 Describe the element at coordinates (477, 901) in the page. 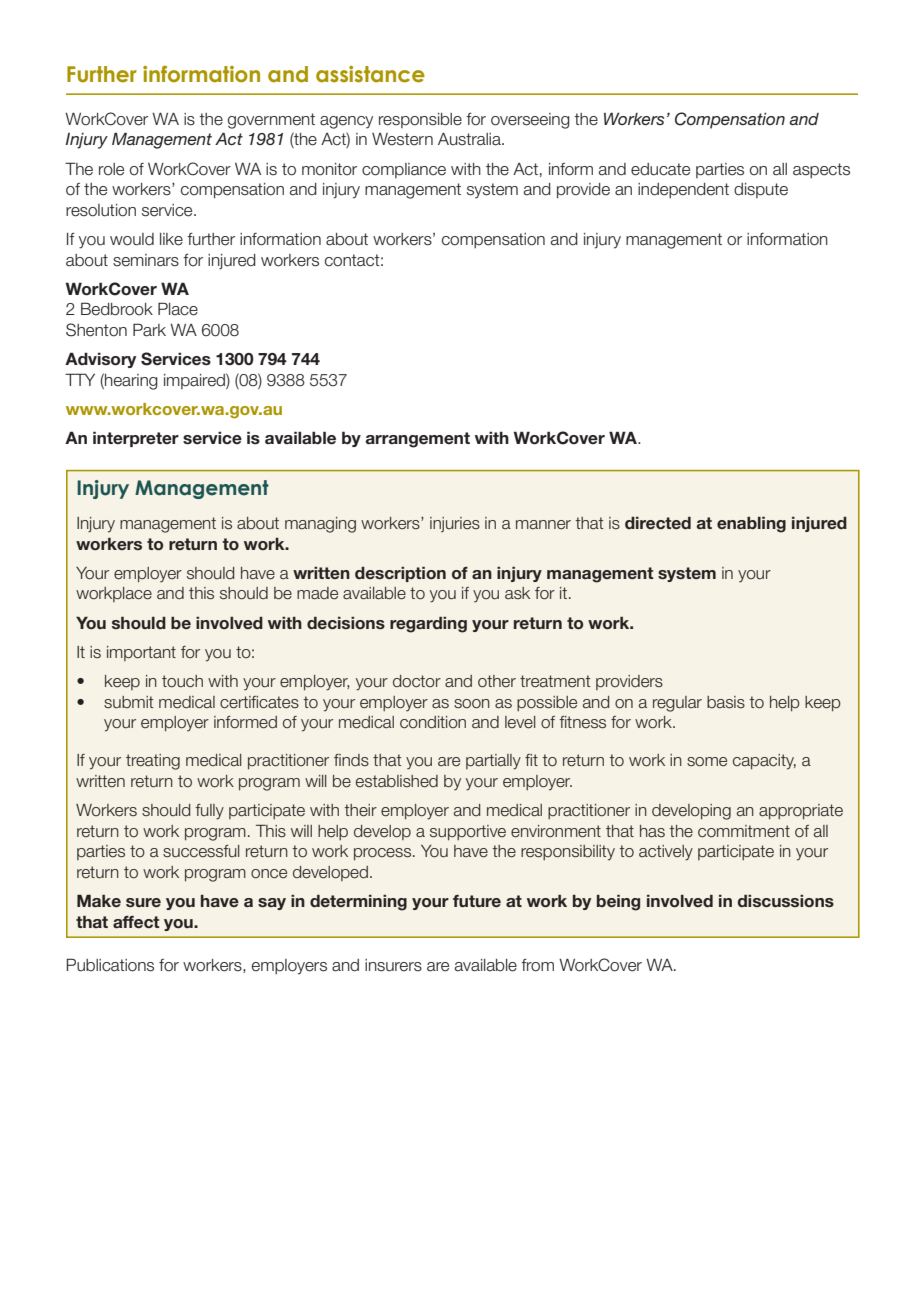

I see `future` at that location.
